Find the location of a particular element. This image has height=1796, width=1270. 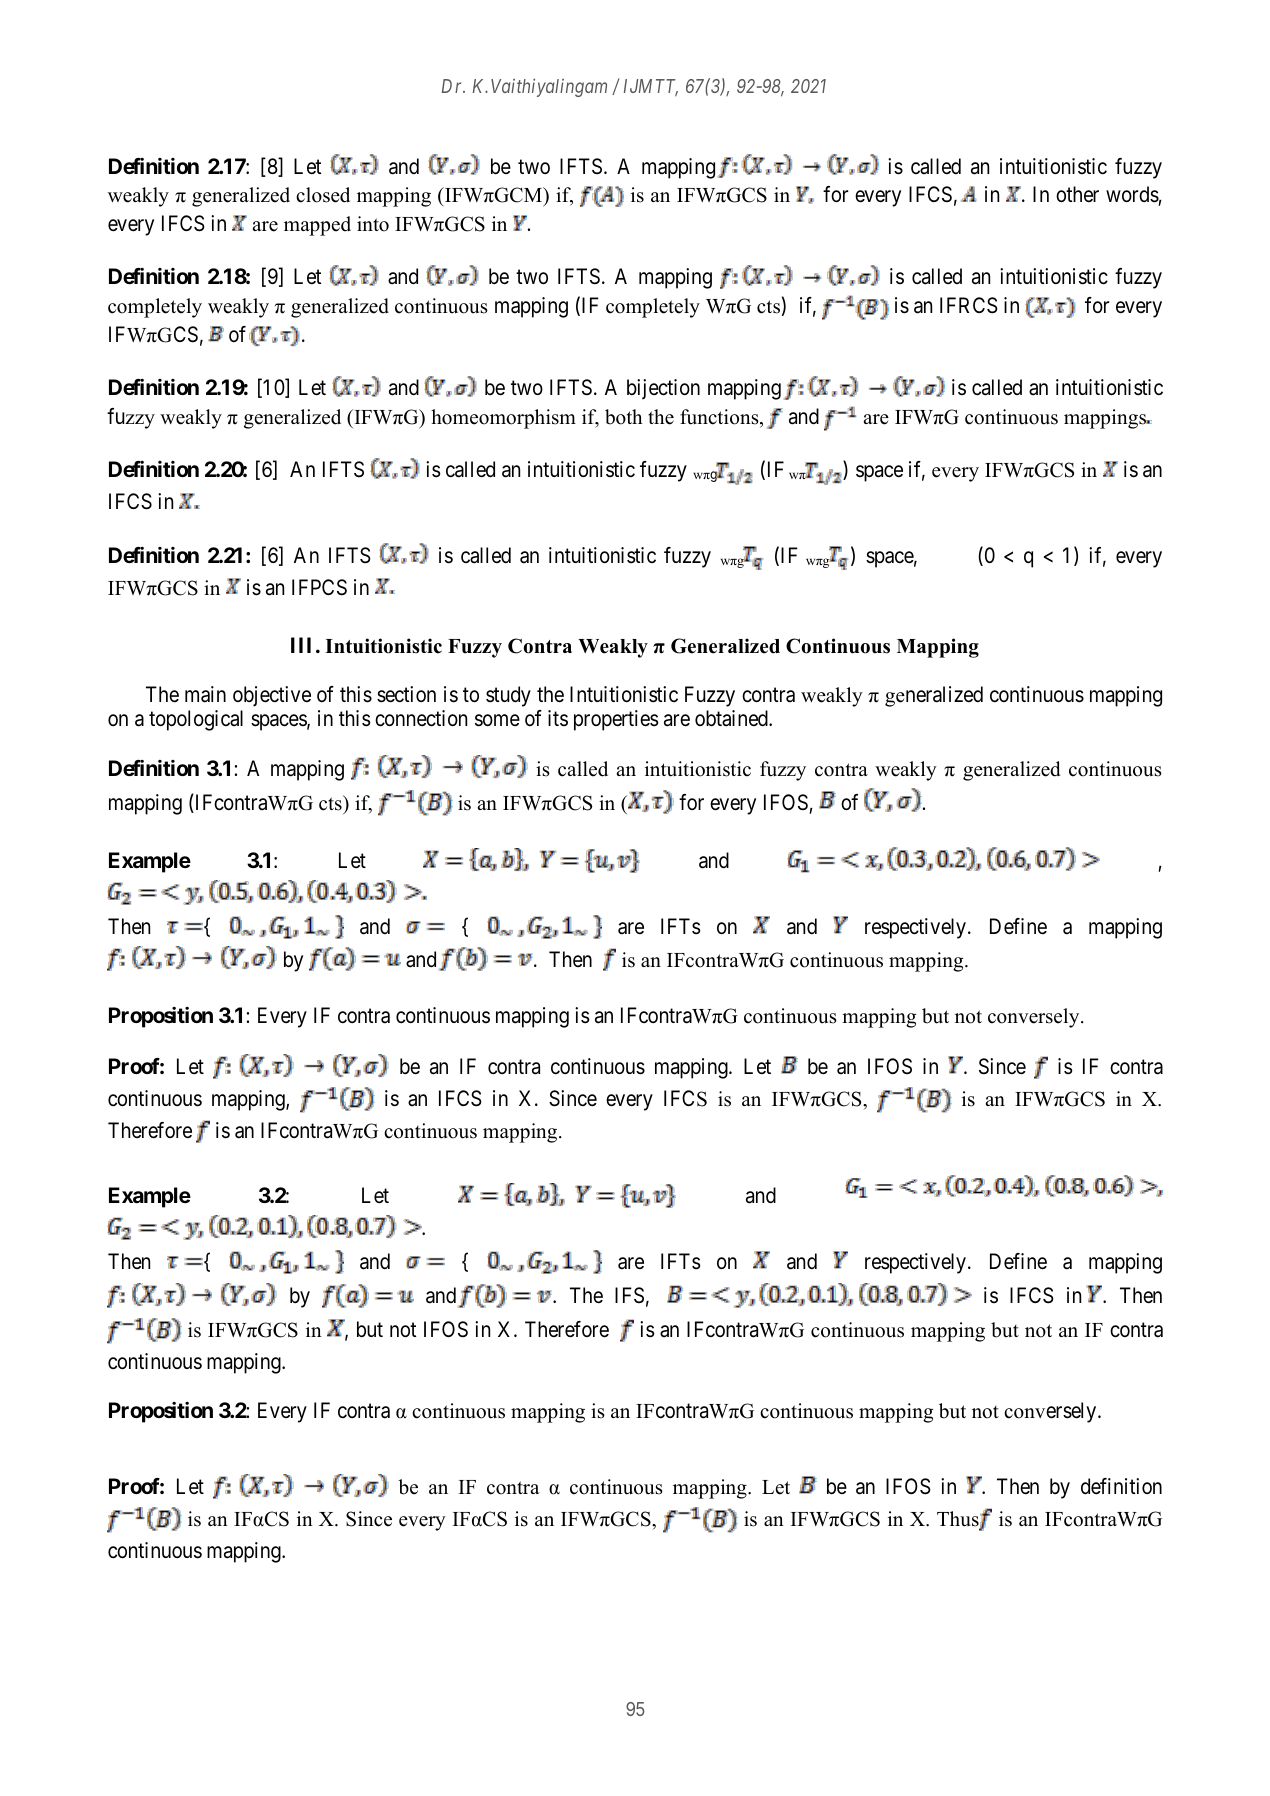

bijection is located at coordinates (663, 389).
